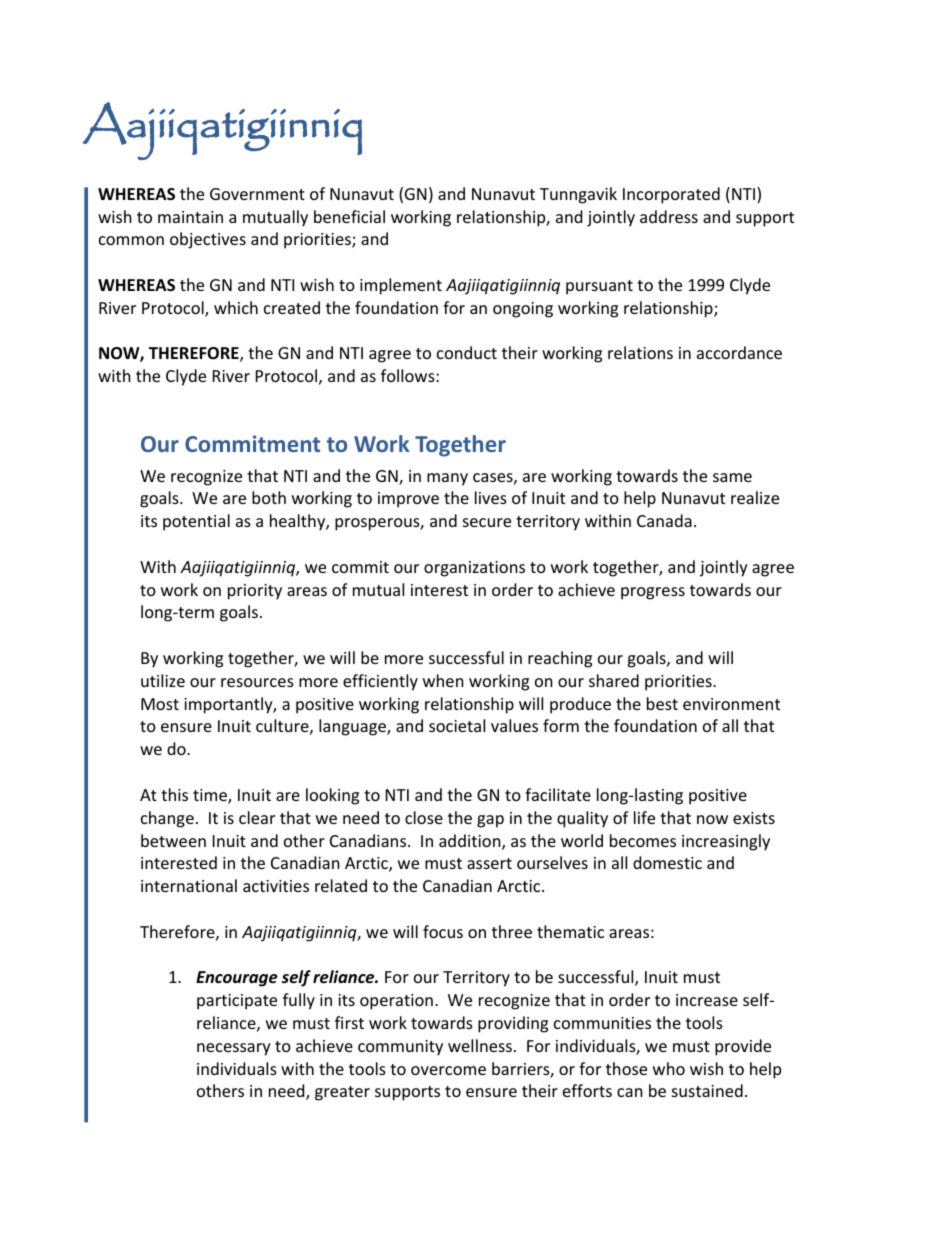 The height and width of the page is (1233, 952). Describe the element at coordinates (644, 817) in the page. I see `life` at that location.
